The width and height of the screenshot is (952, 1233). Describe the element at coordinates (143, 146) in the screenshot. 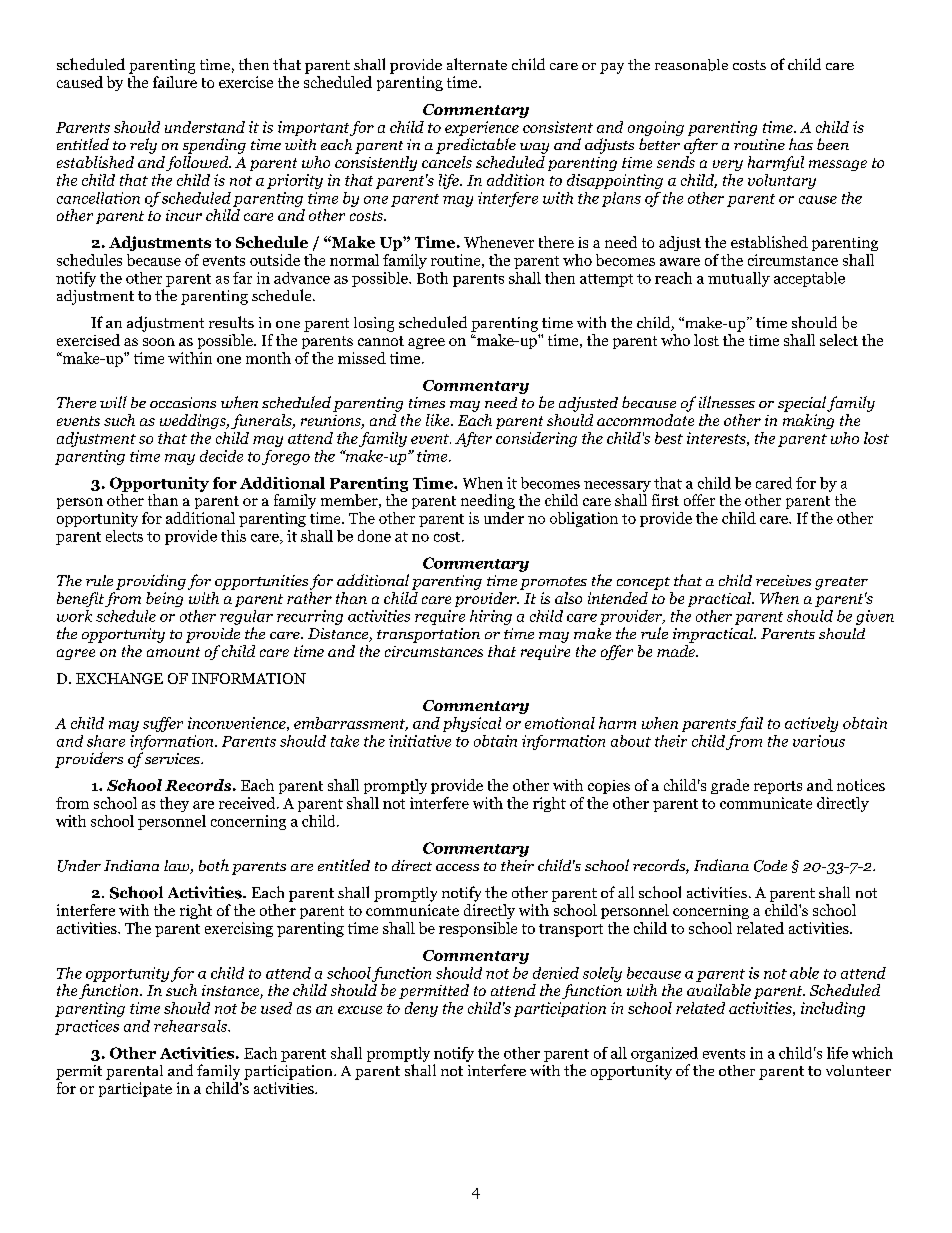

I see `rely` at that location.
